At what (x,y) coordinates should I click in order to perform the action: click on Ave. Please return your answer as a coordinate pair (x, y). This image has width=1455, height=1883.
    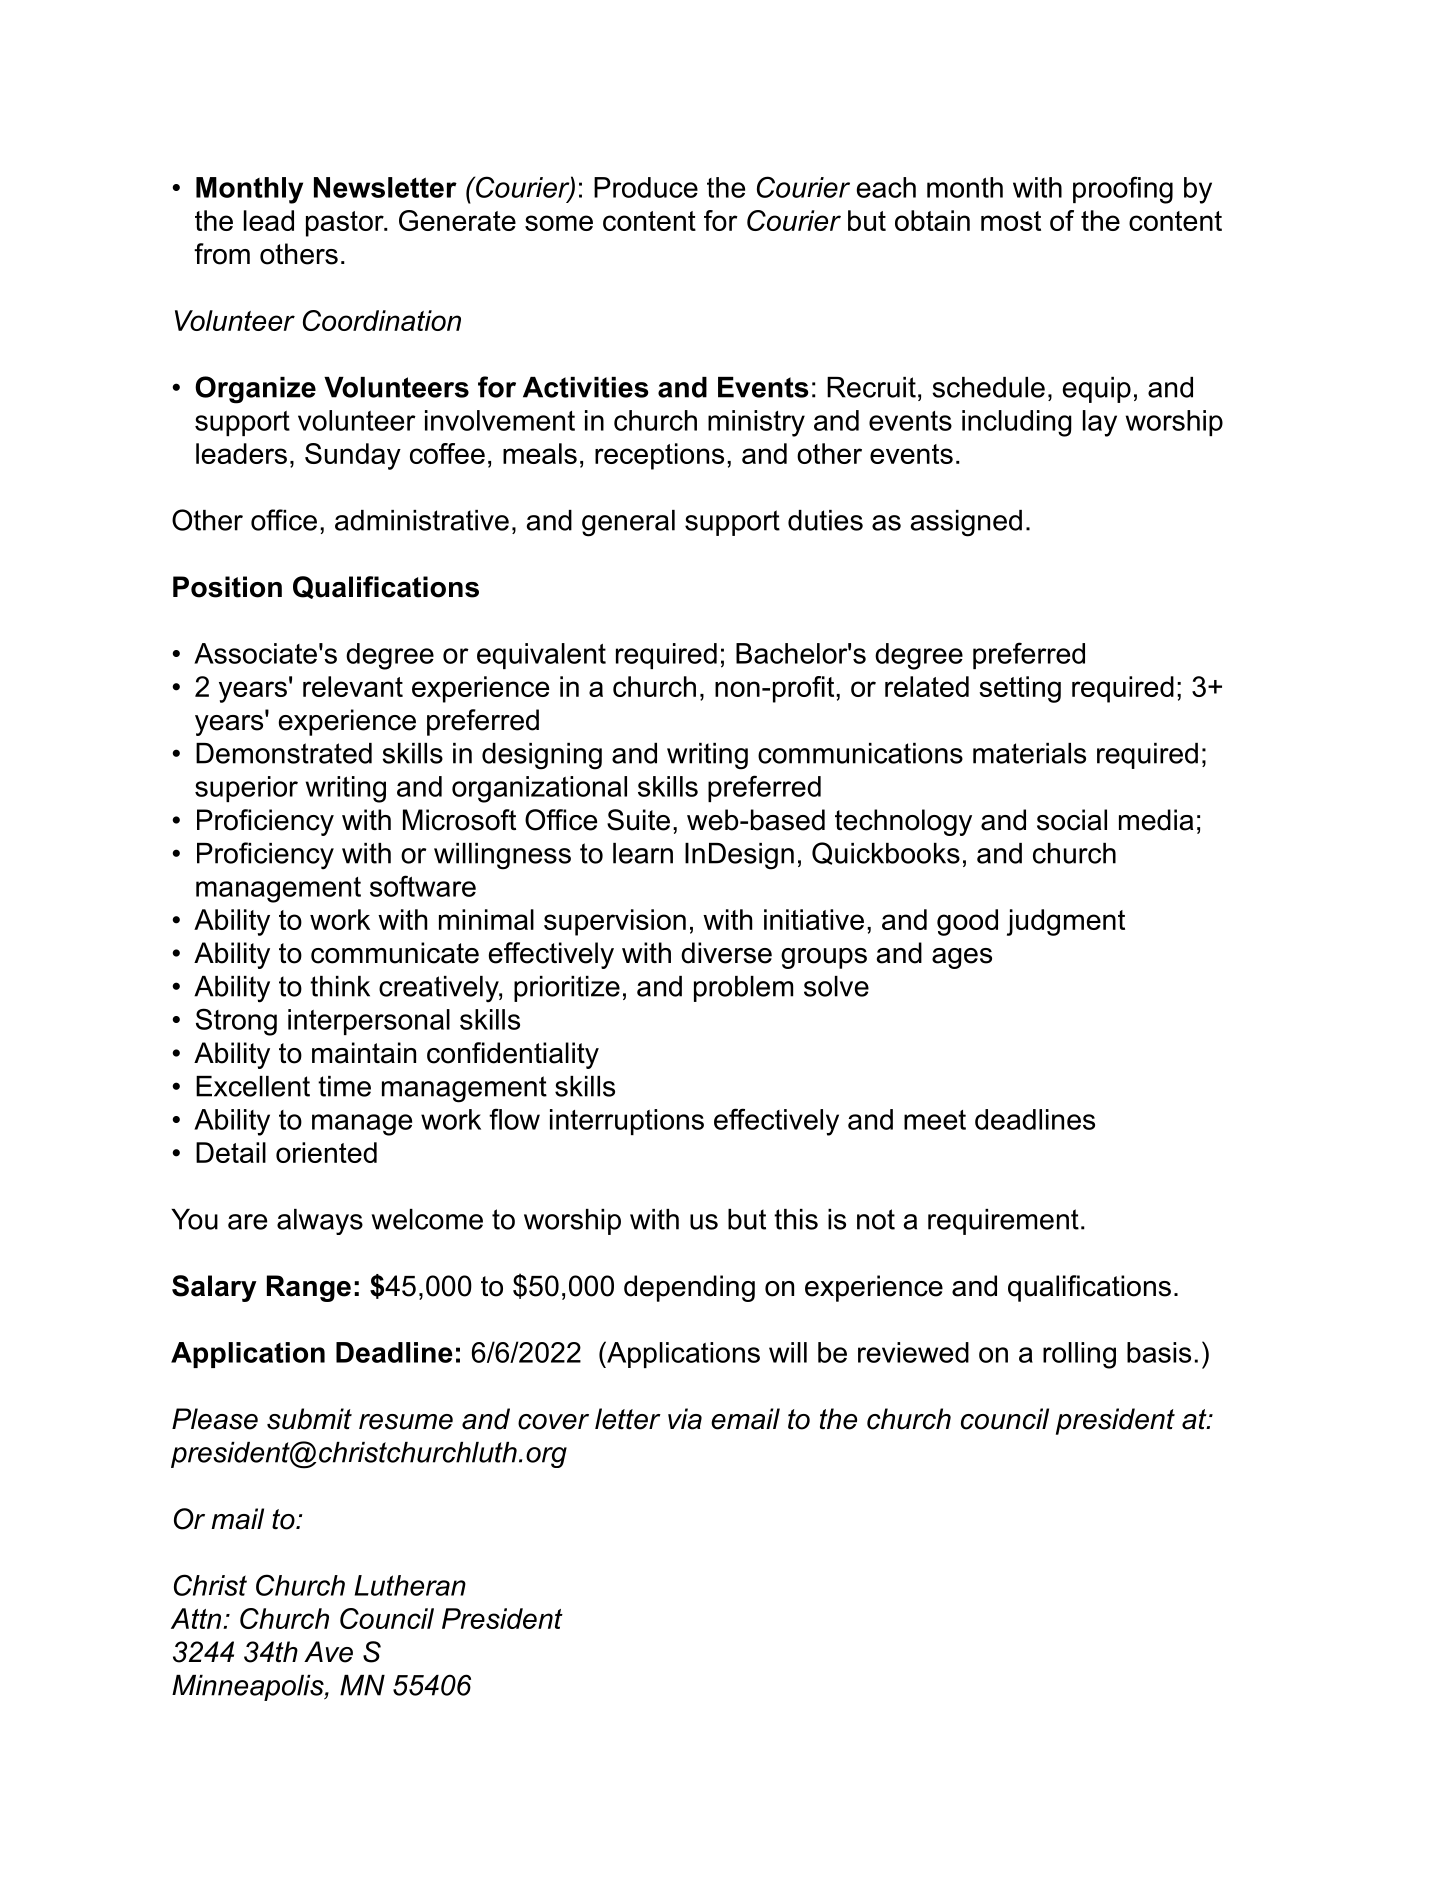
    Looking at the image, I should click on (328, 1652).
